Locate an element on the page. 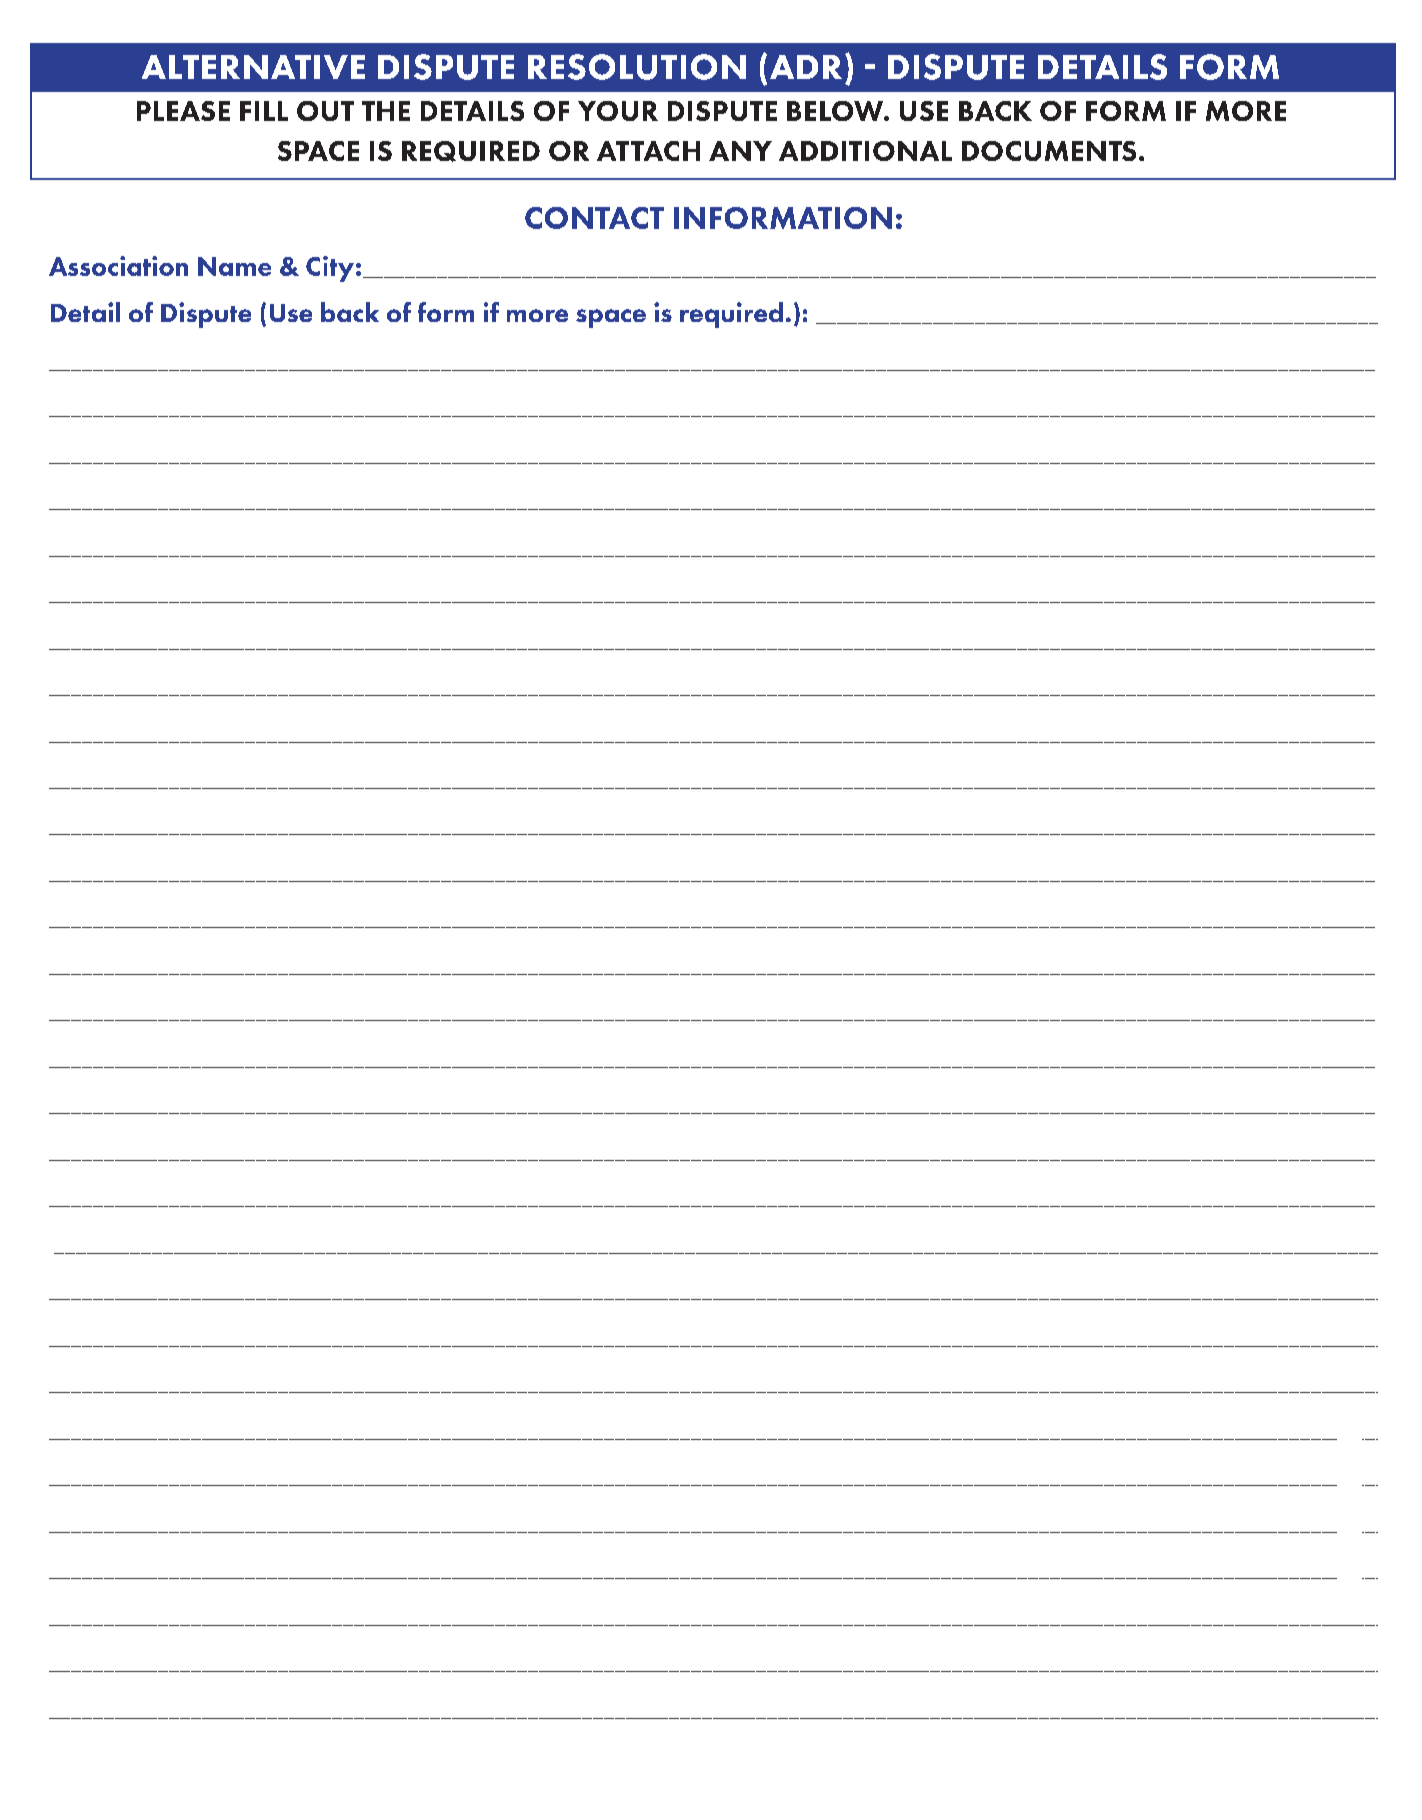 Image resolution: width=1422 pixels, height=1820 pixels. CONTACT is located at coordinates (594, 218).
